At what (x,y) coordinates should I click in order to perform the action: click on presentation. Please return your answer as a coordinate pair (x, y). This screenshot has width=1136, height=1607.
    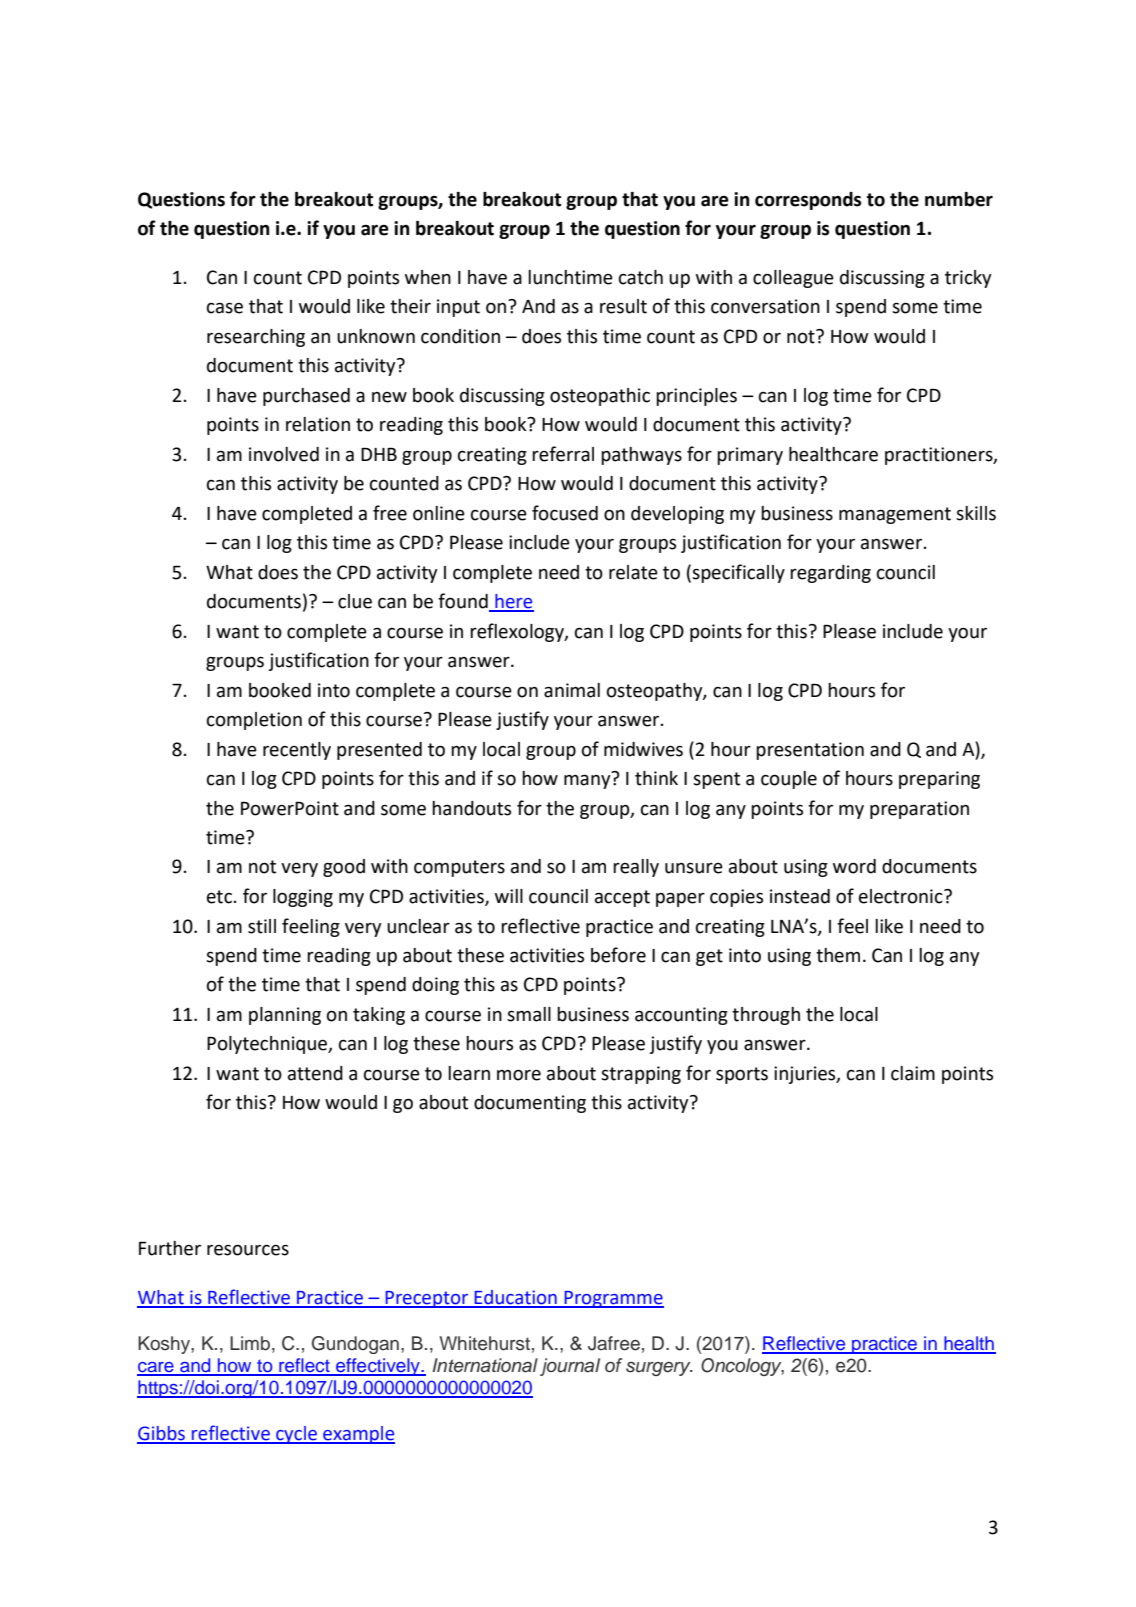
    Looking at the image, I should click on (810, 751).
